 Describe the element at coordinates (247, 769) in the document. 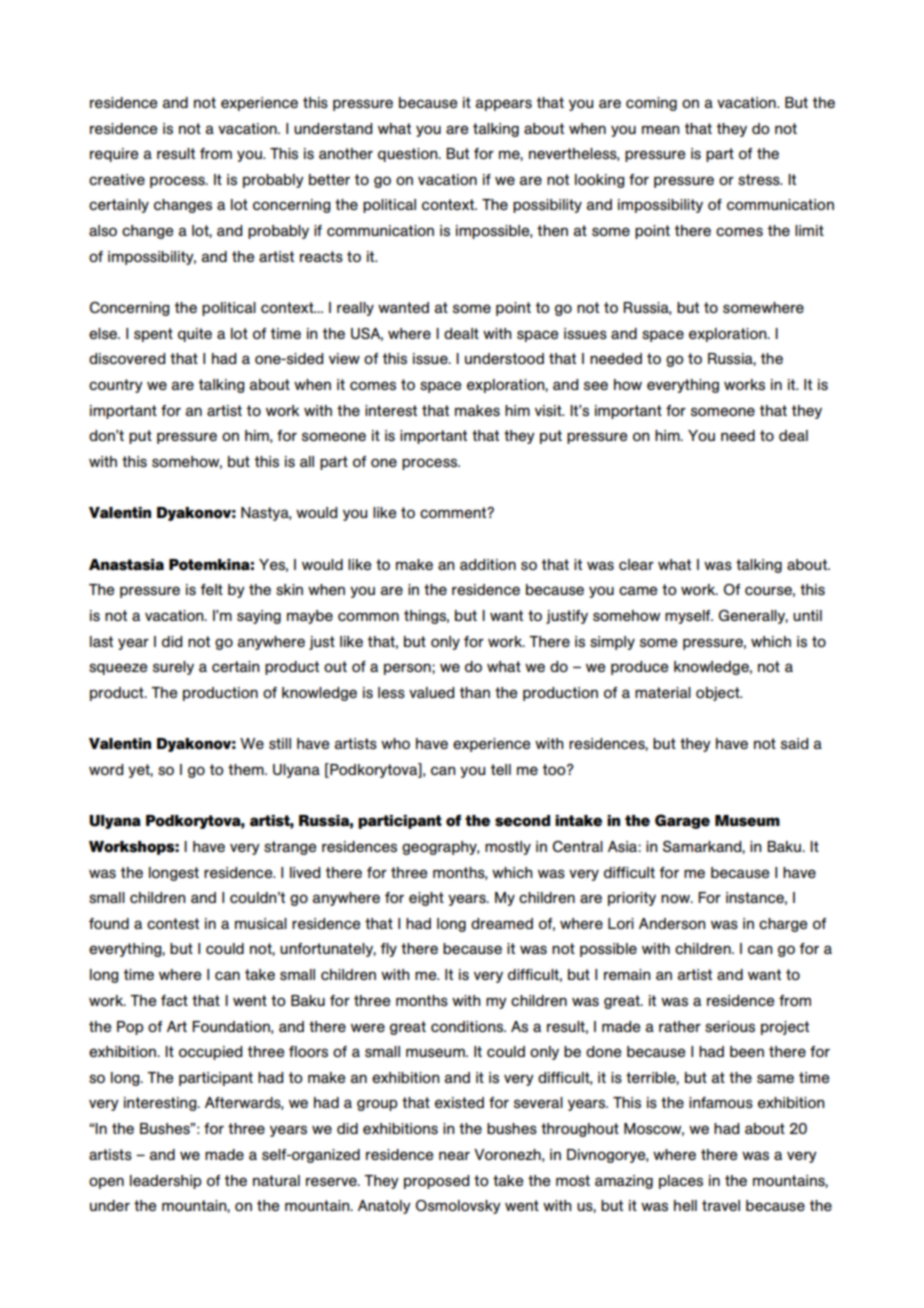

I see `them` at that location.
